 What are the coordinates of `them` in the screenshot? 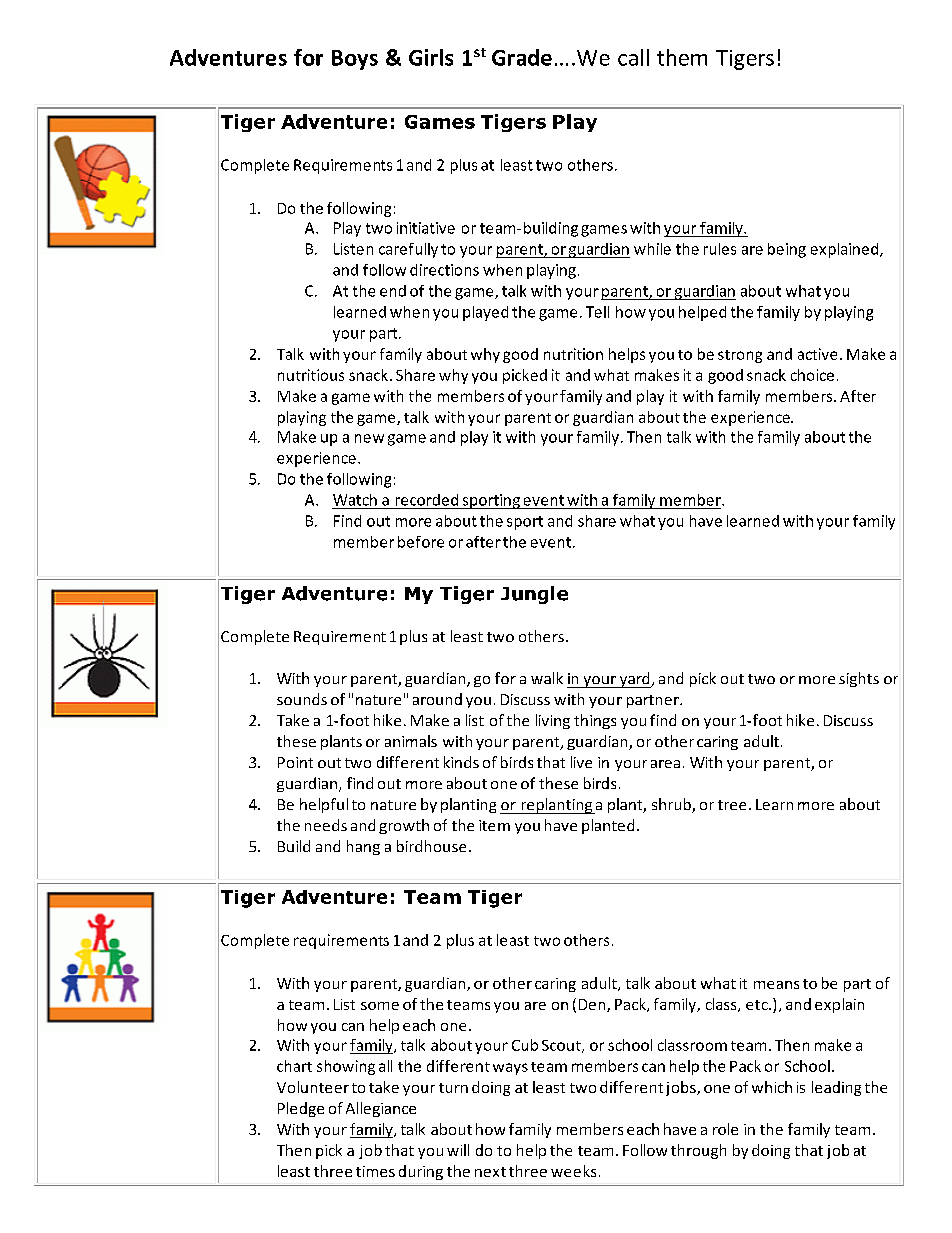 It's located at (682, 57).
